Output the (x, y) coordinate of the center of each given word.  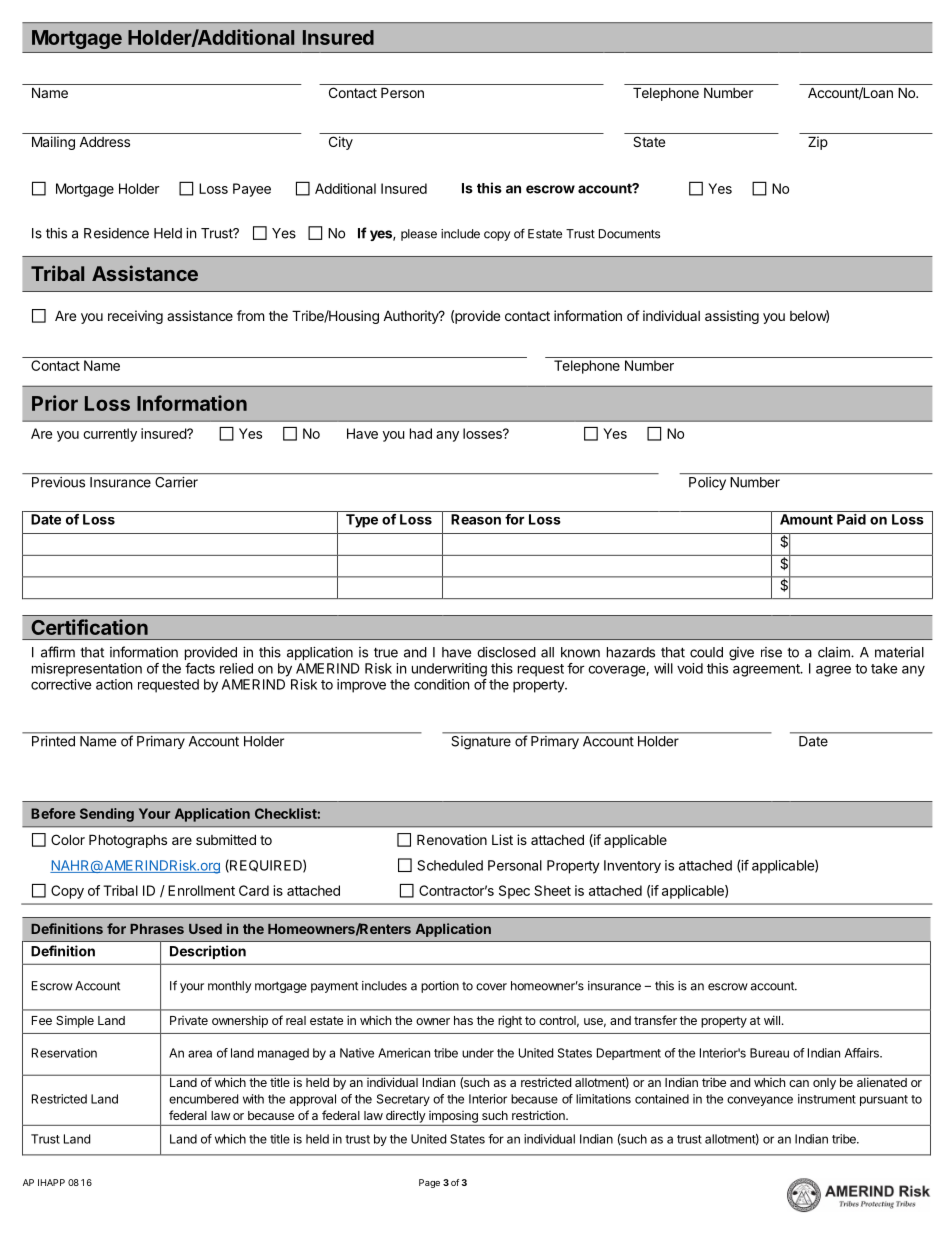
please (419, 235)
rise (771, 652)
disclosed (506, 652)
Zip (818, 143)
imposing (453, 1117)
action (114, 684)
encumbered (203, 1099)
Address (104, 141)
